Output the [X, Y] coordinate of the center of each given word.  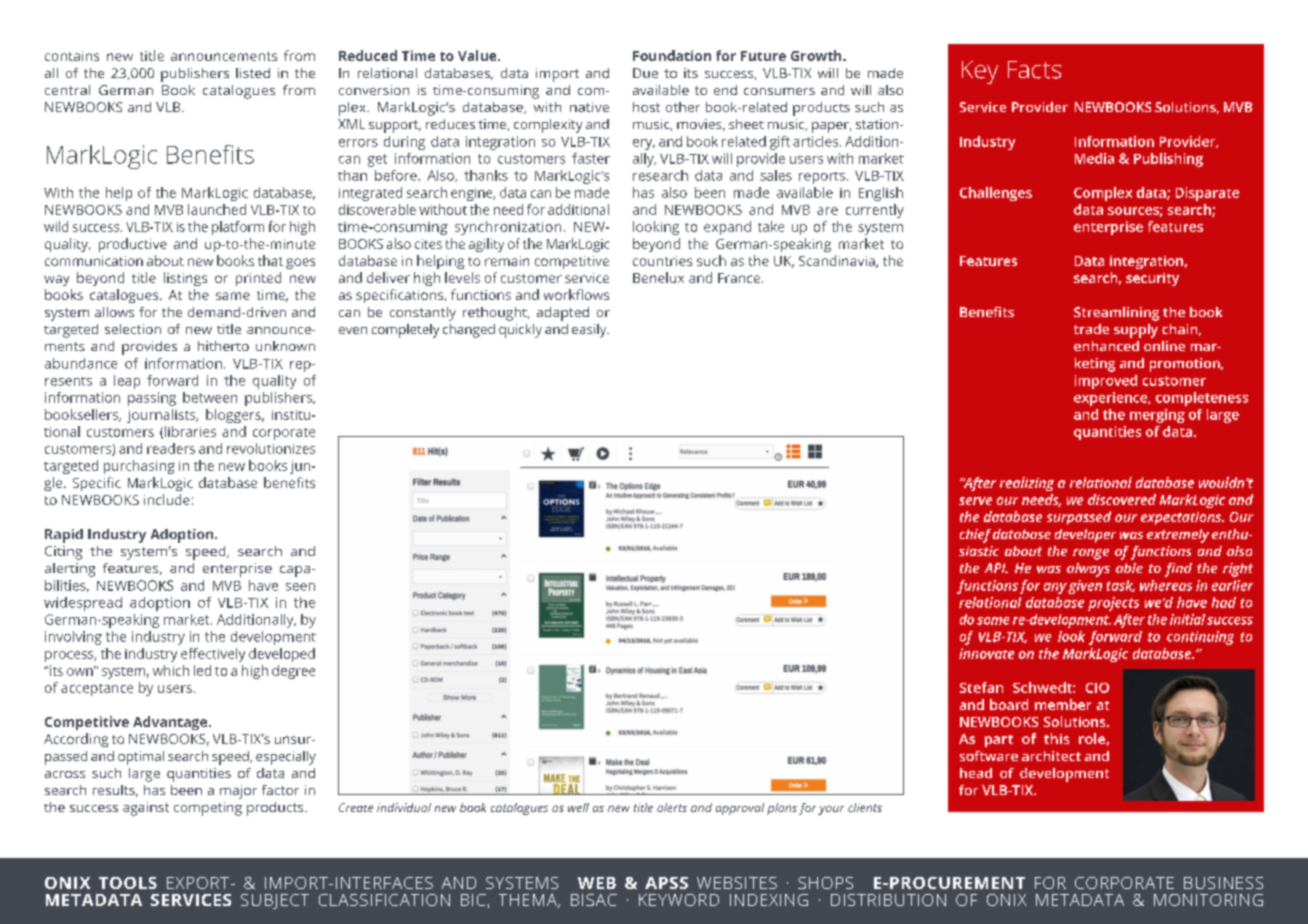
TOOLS [128, 883]
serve [975, 501]
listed [253, 73]
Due [645, 73]
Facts [1034, 70]
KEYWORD [679, 900]
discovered [1122, 499]
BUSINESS [1223, 883]
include [167, 499]
